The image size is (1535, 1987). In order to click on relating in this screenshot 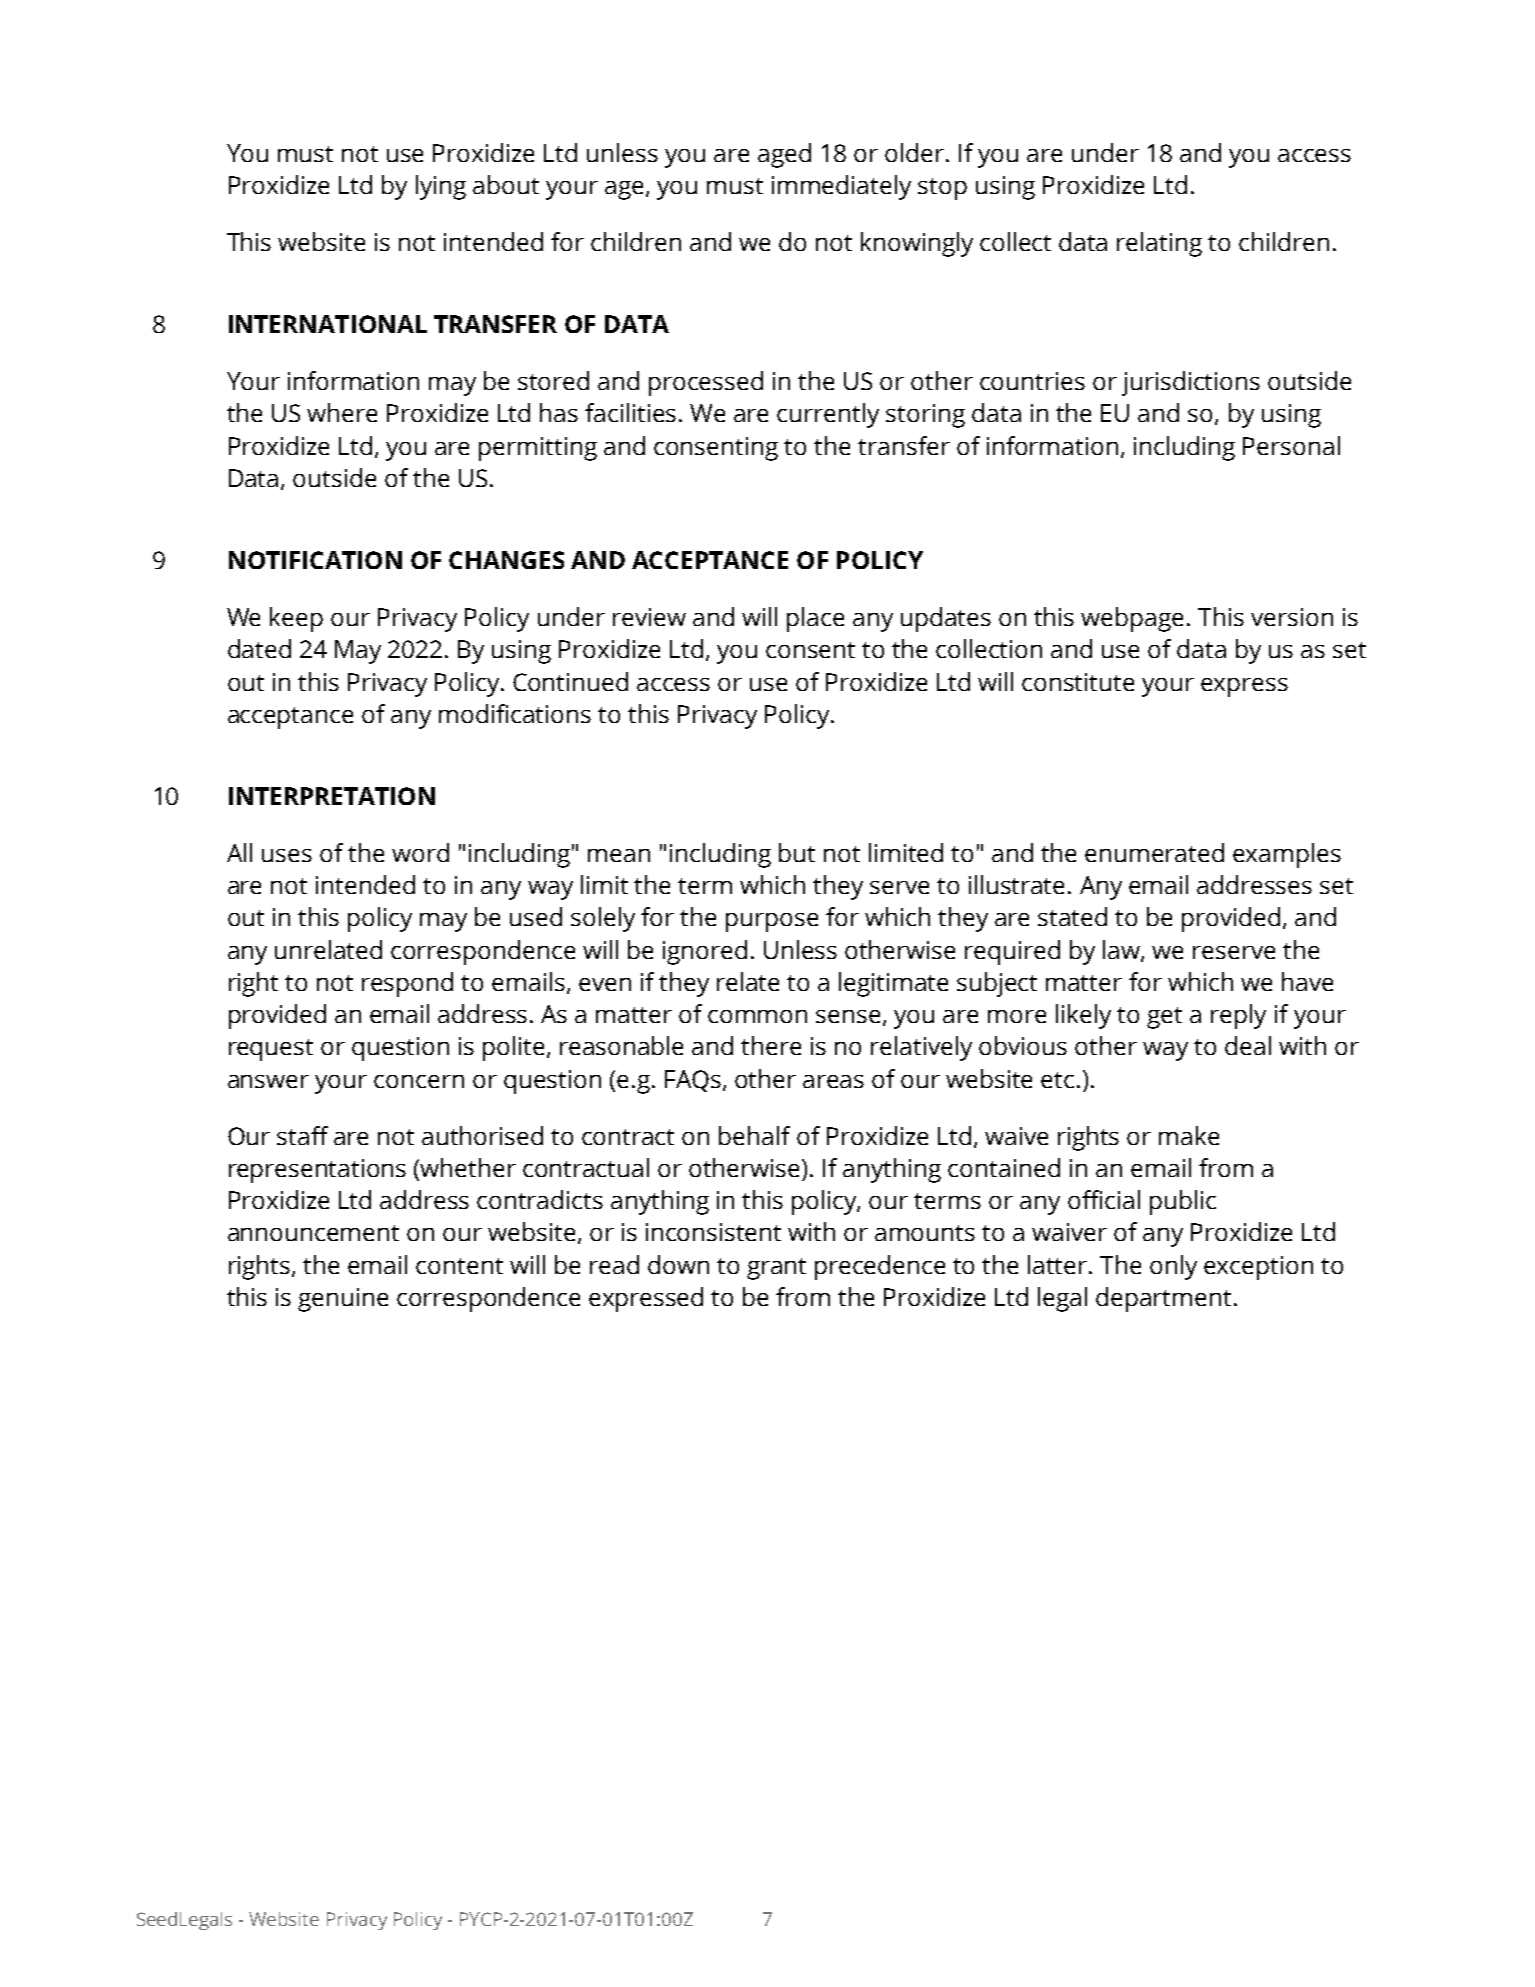, I will do `click(1159, 244)`.
